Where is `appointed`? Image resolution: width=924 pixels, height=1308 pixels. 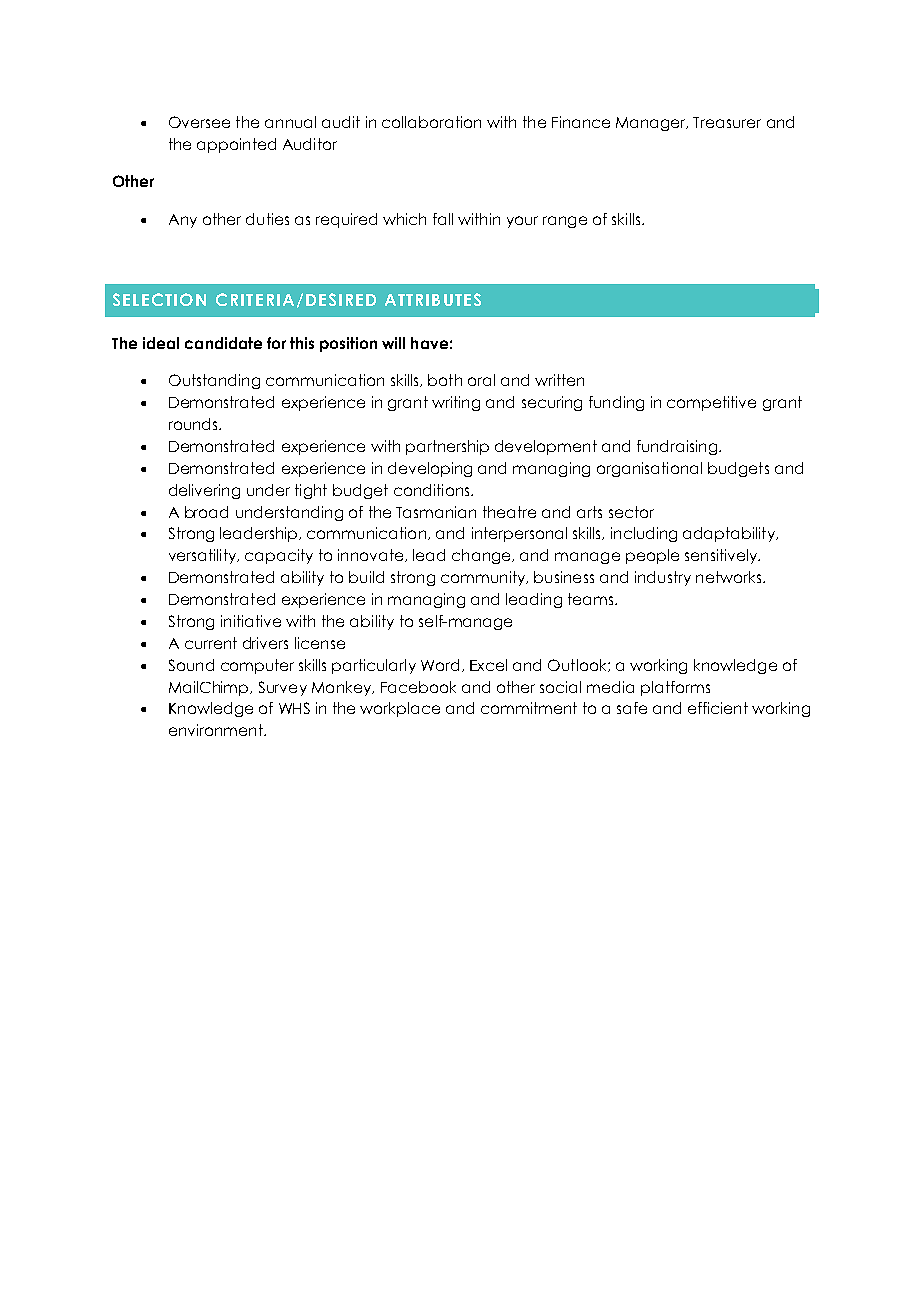
appointed is located at coordinates (236, 145).
